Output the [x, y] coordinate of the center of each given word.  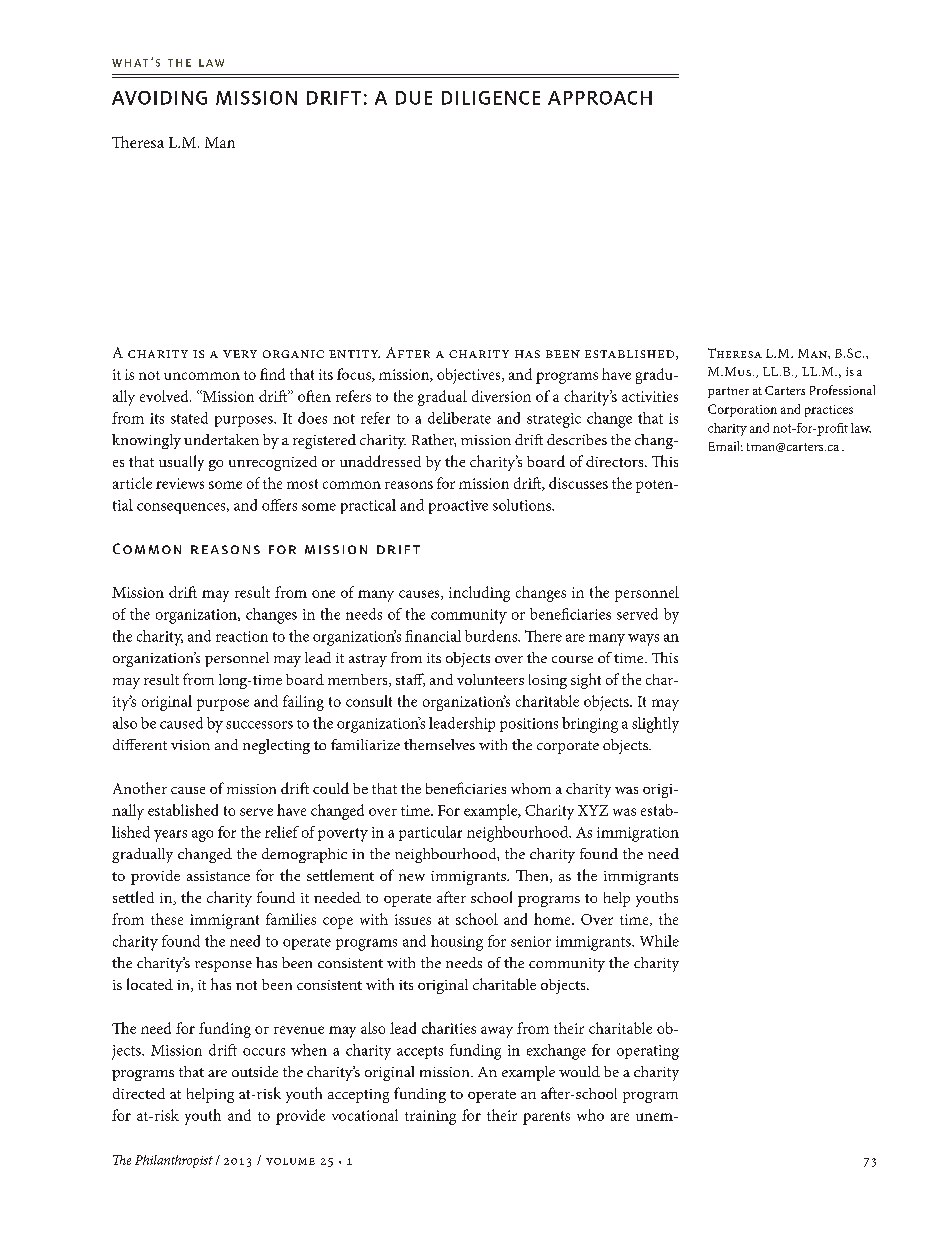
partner [728, 392]
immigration [638, 834]
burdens [492, 636]
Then [533, 876]
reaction [242, 636]
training [430, 1117]
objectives [470, 376]
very [240, 354]
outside [255, 1071]
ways [643, 640]
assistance [218, 876]
